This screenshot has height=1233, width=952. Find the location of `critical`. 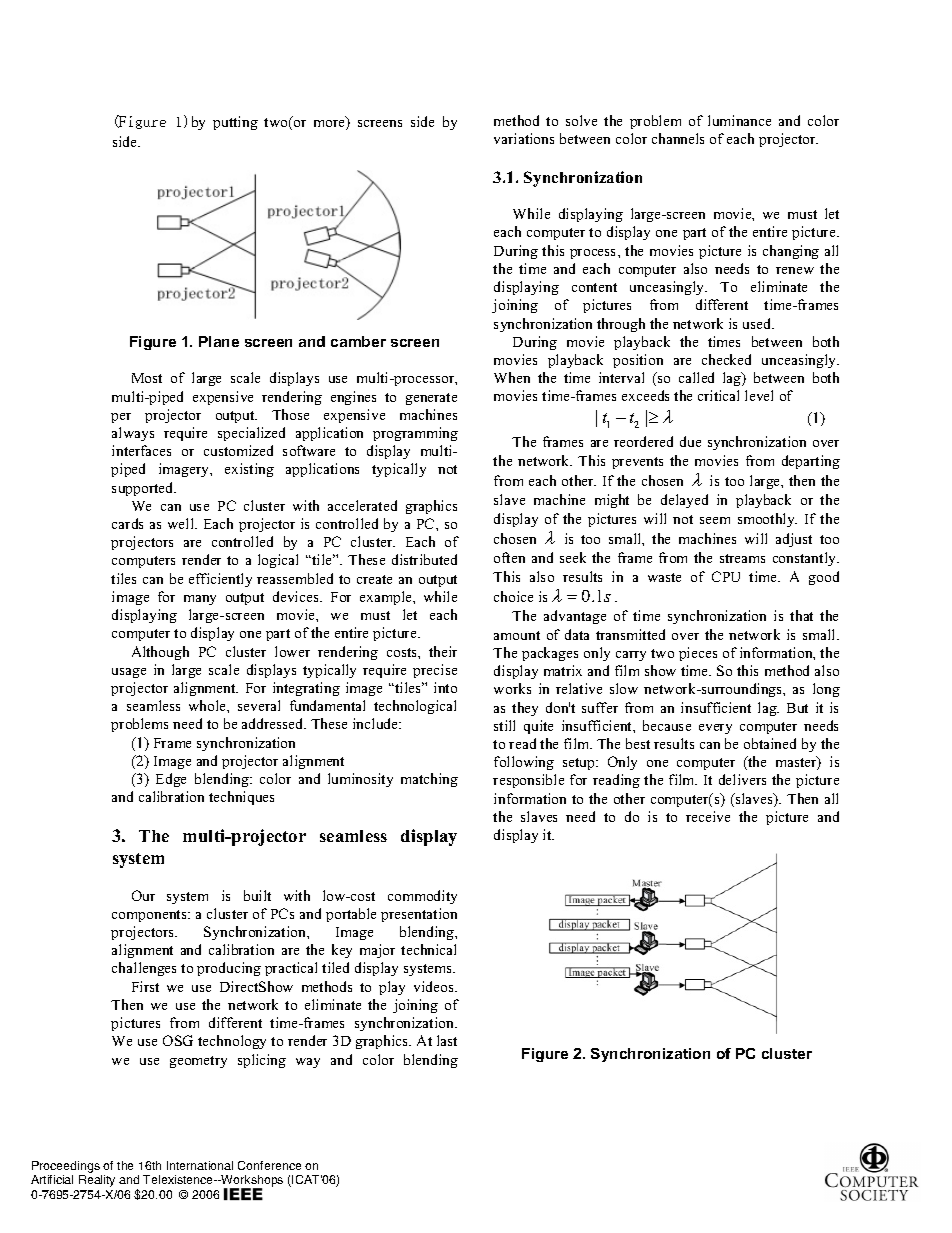

critical is located at coordinates (718, 395).
